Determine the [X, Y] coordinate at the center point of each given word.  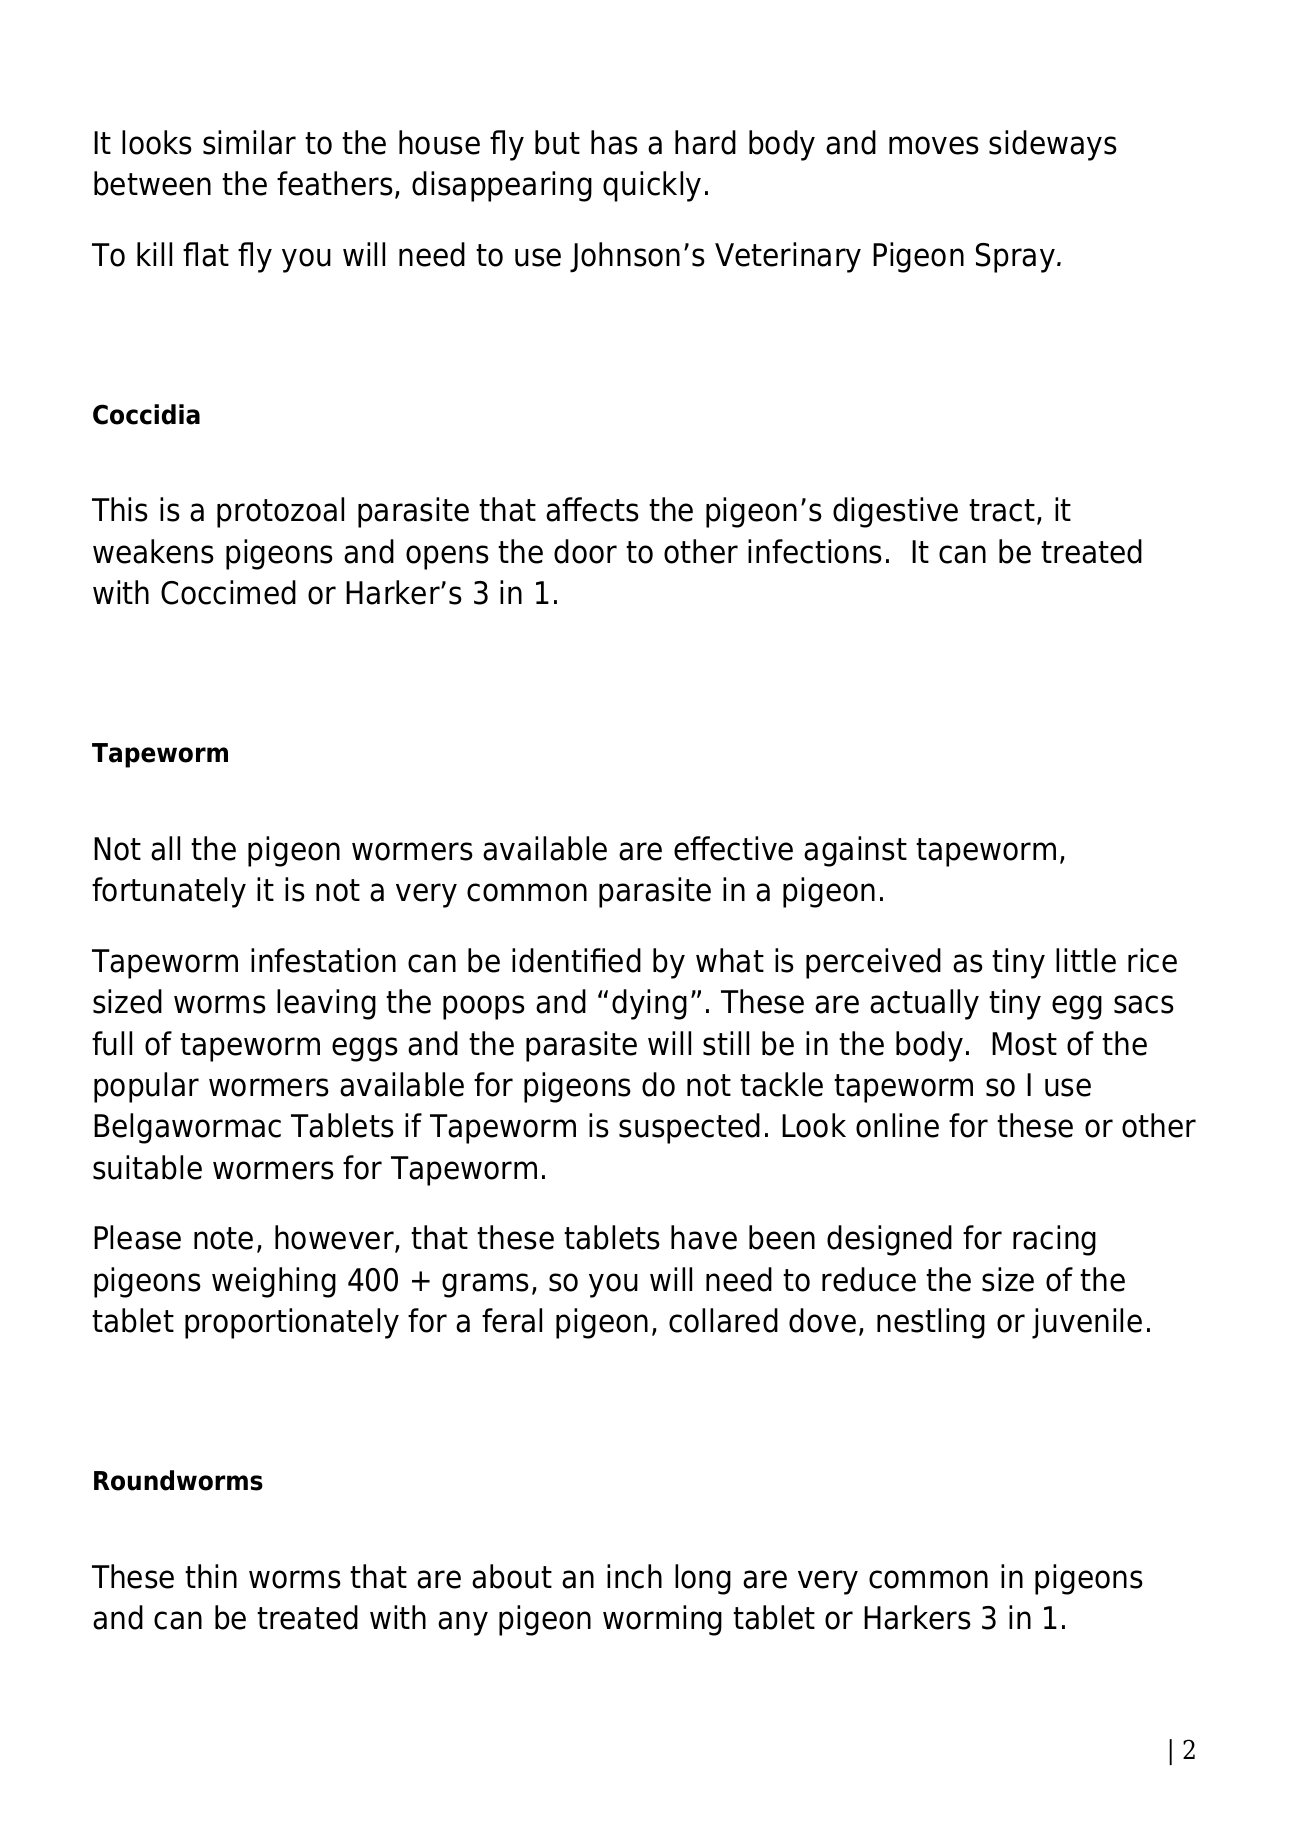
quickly [652, 186]
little [1086, 960]
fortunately [169, 892]
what [730, 960]
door [585, 551]
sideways [1053, 145]
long [703, 1579]
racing [1054, 1240]
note [223, 1238]
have [704, 1237]
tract [1002, 510]
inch [634, 1576]
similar [249, 142]
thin [211, 1576]
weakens [153, 551]
